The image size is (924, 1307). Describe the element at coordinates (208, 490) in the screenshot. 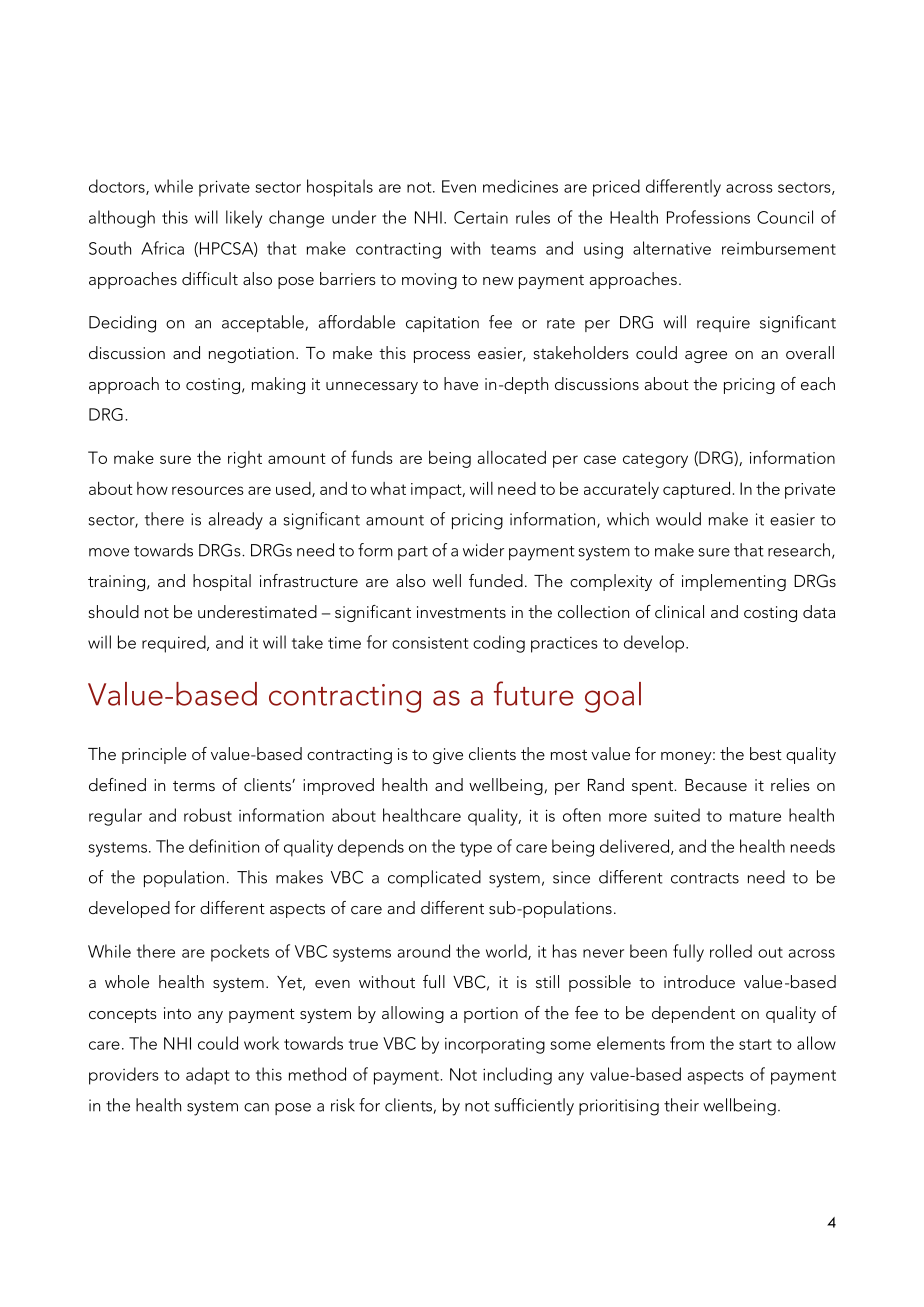

I see `resources` at that location.
